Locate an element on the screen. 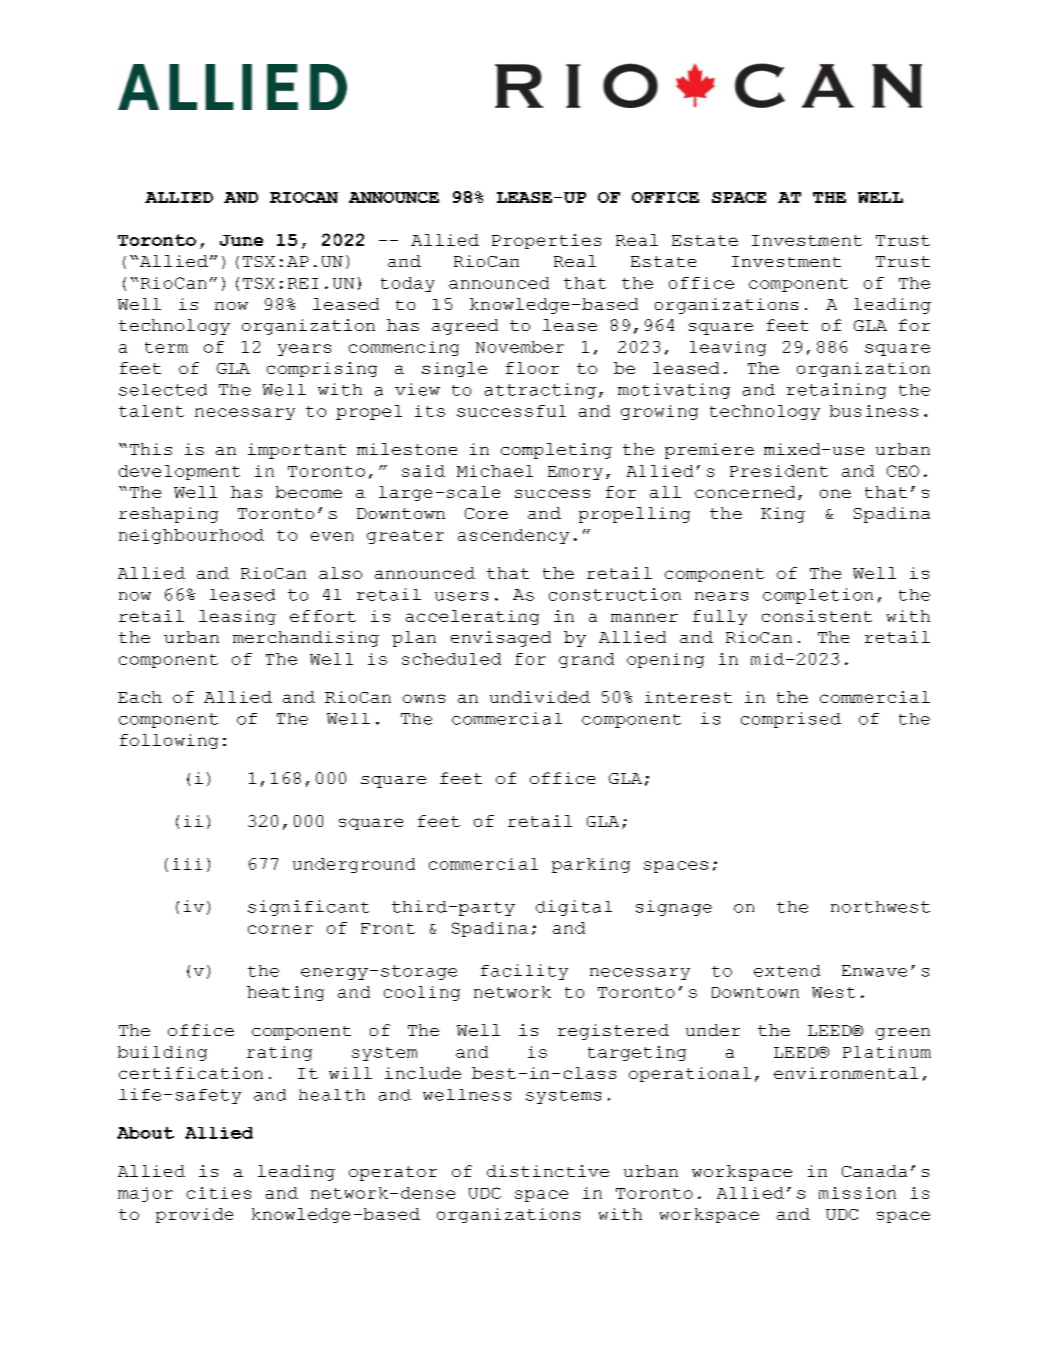 The width and height of the screenshot is (1048, 1357). completion is located at coordinates (818, 596).
